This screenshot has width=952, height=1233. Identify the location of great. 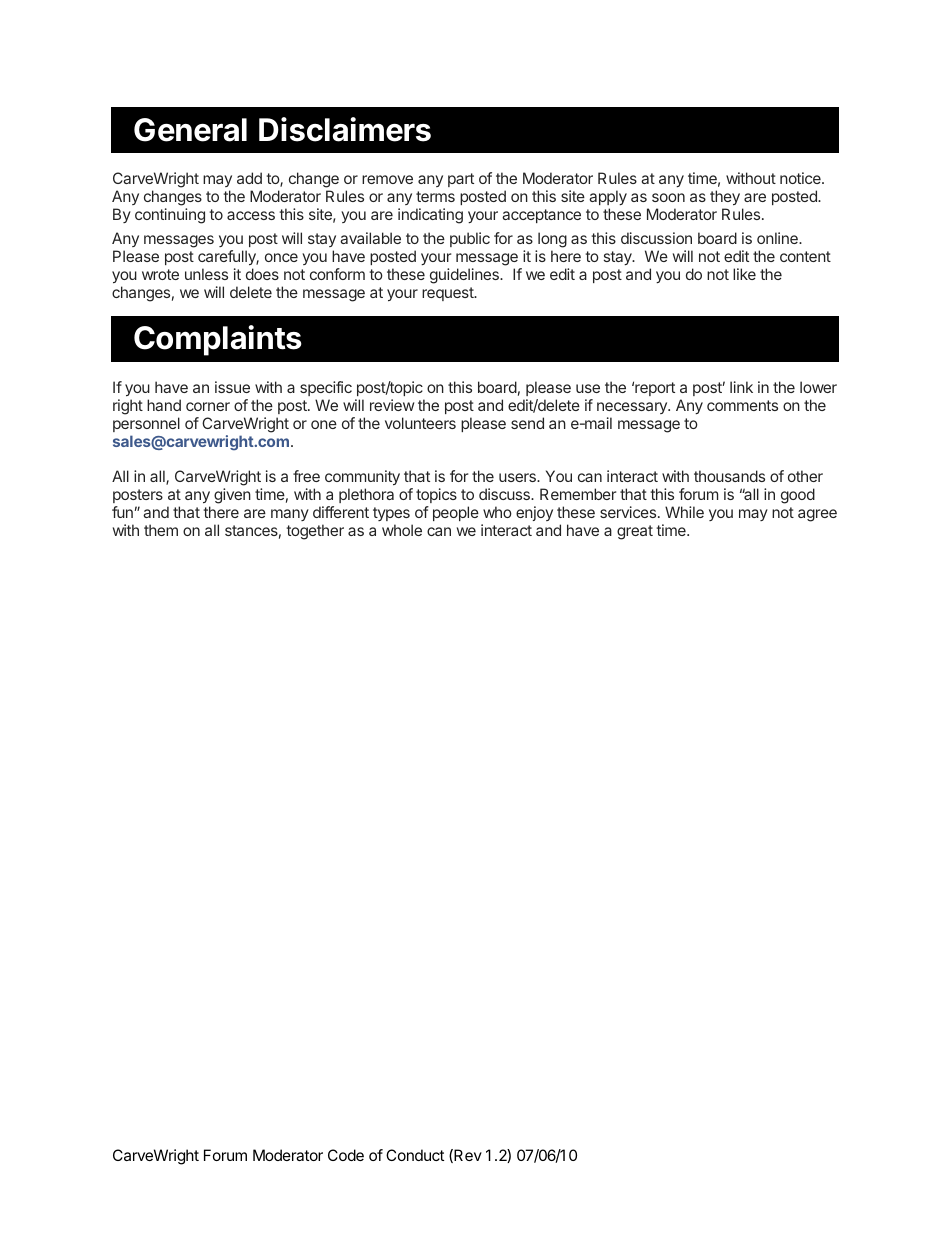
(635, 532).
